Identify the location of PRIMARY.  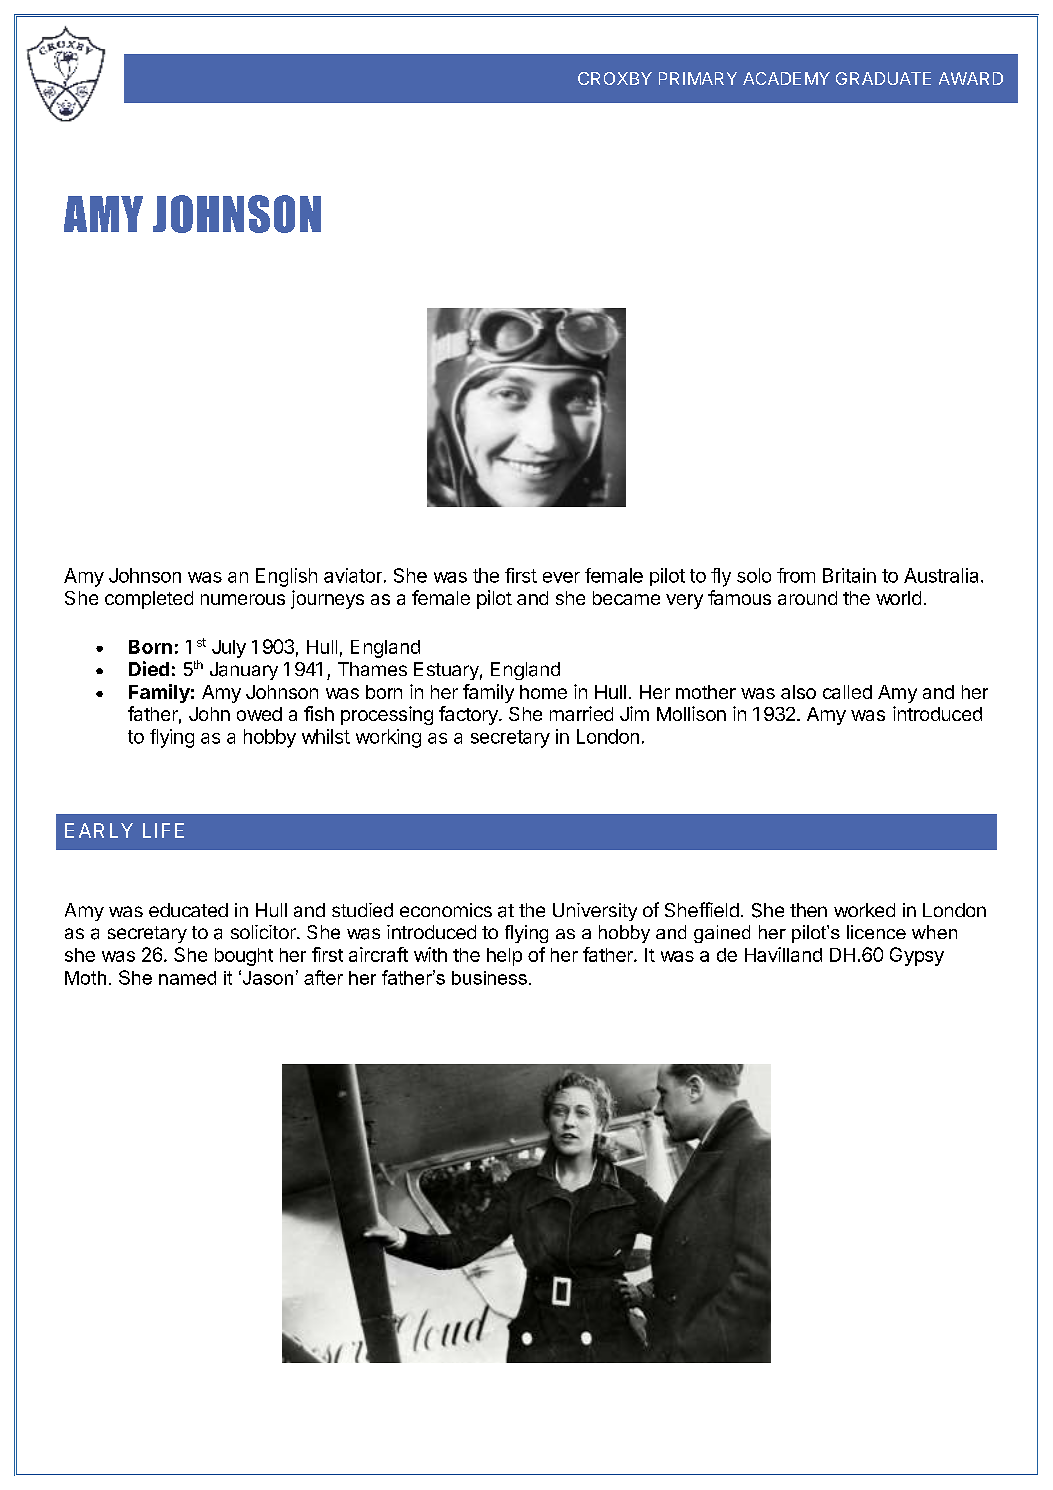
(698, 78).
